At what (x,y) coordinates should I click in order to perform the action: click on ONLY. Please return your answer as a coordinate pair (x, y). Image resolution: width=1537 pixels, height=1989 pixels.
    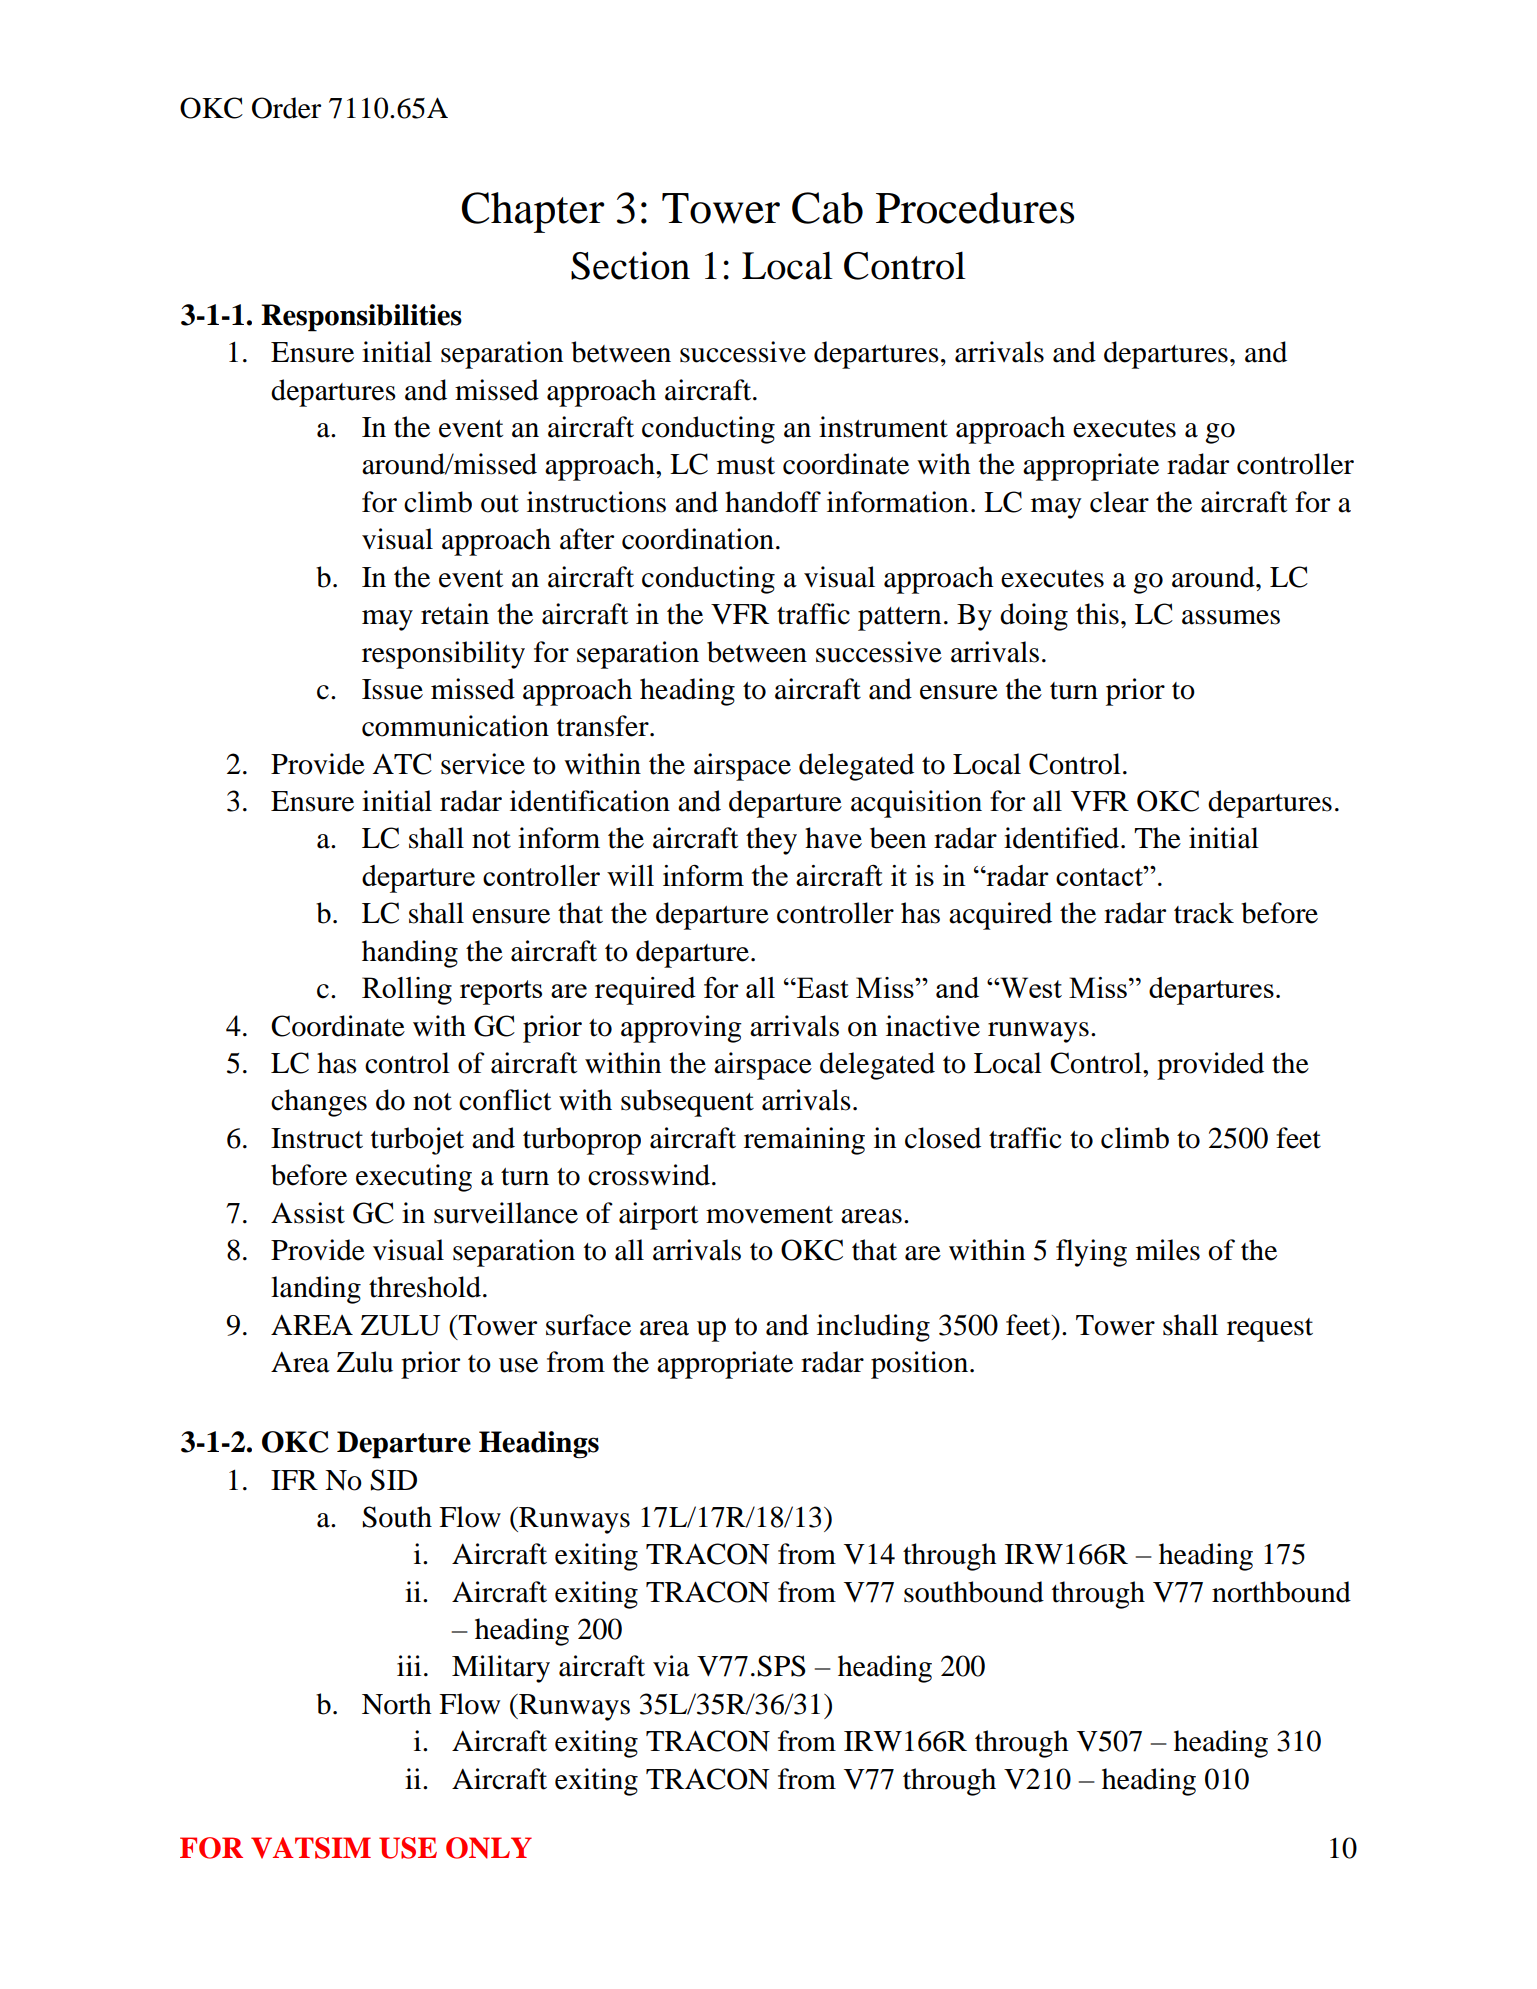
    Looking at the image, I should click on (489, 1848).
